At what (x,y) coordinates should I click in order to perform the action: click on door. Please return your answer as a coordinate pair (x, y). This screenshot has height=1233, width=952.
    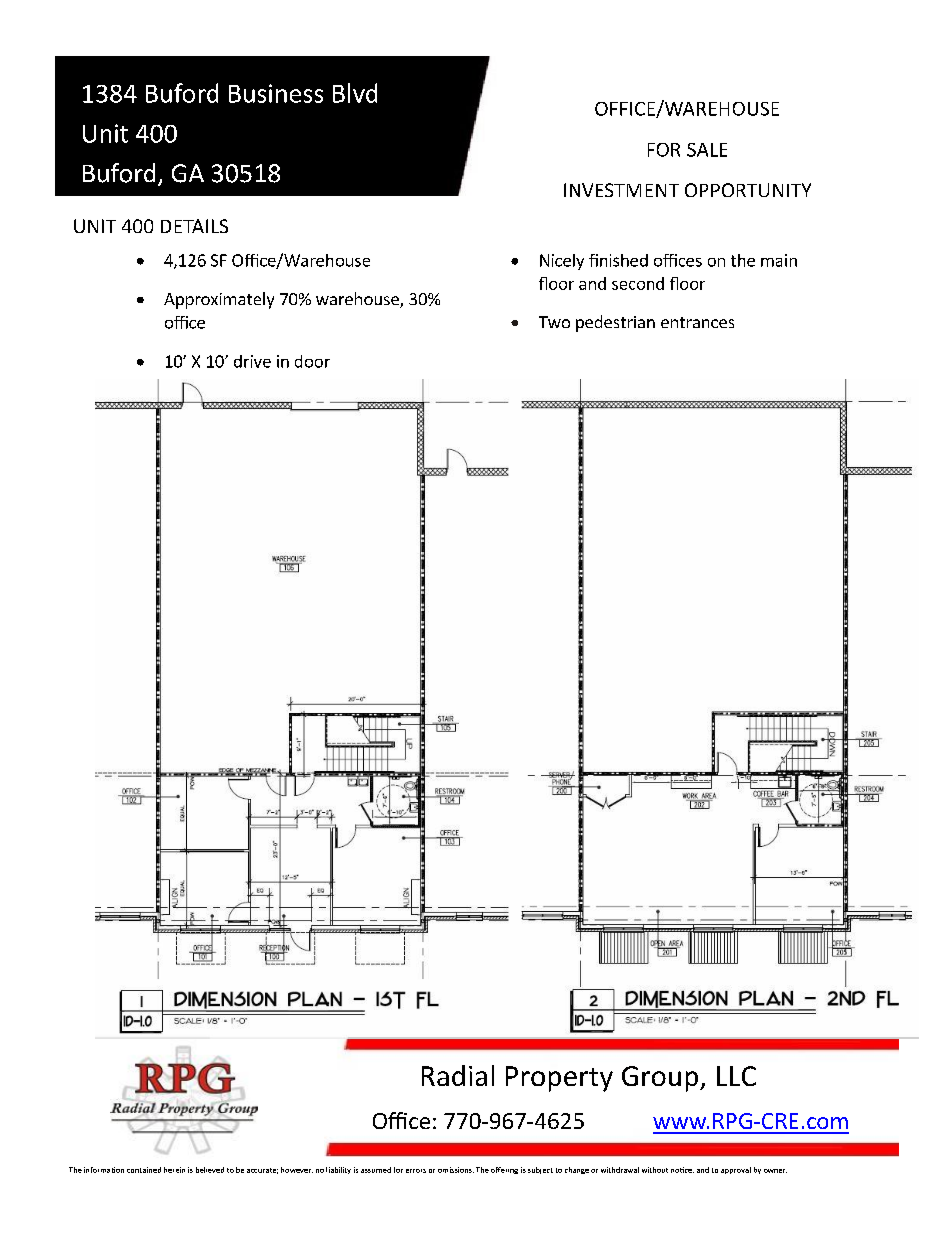
    Looking at the image, I should click on (312, 361).
